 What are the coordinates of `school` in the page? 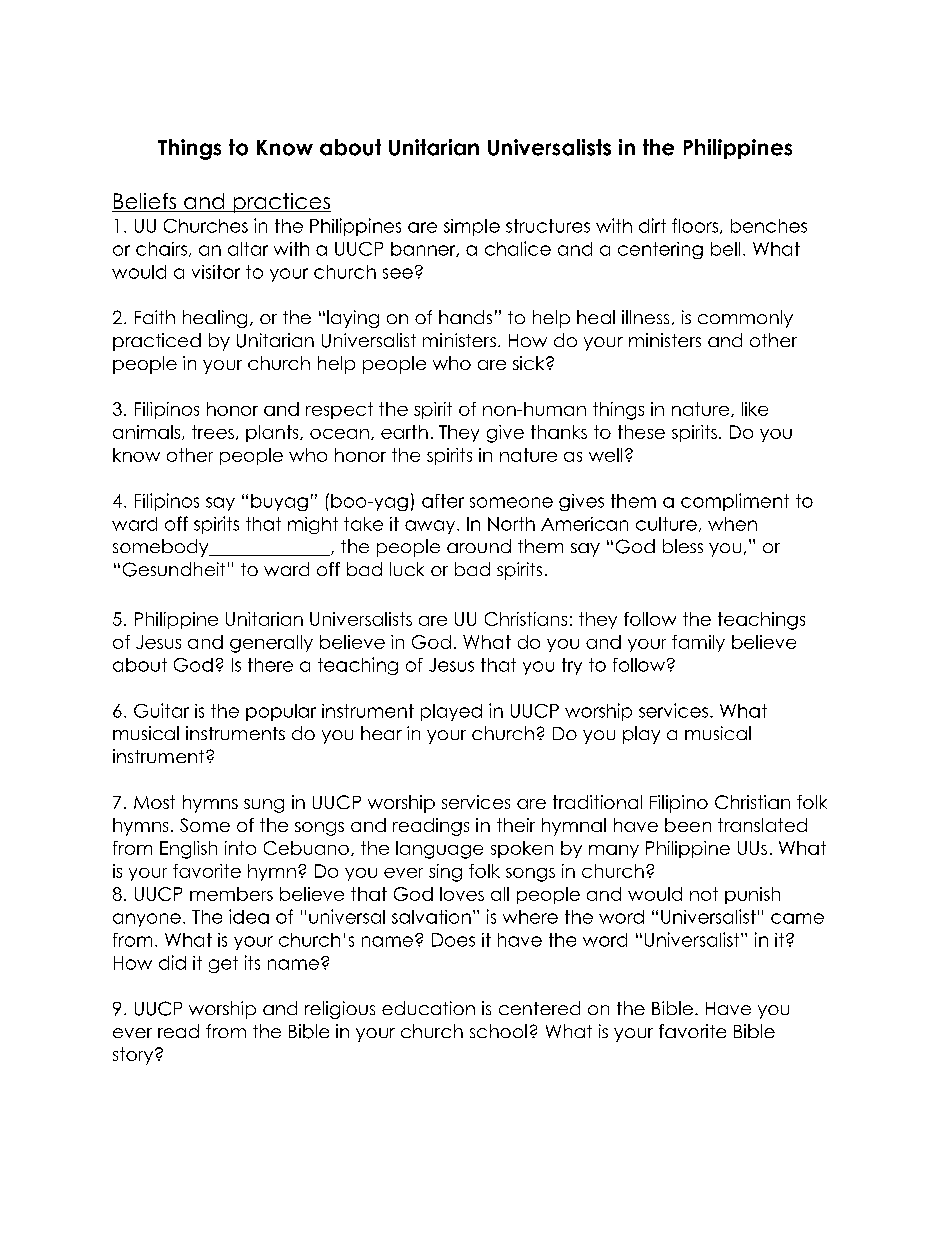 It's located at (498, 1031).
